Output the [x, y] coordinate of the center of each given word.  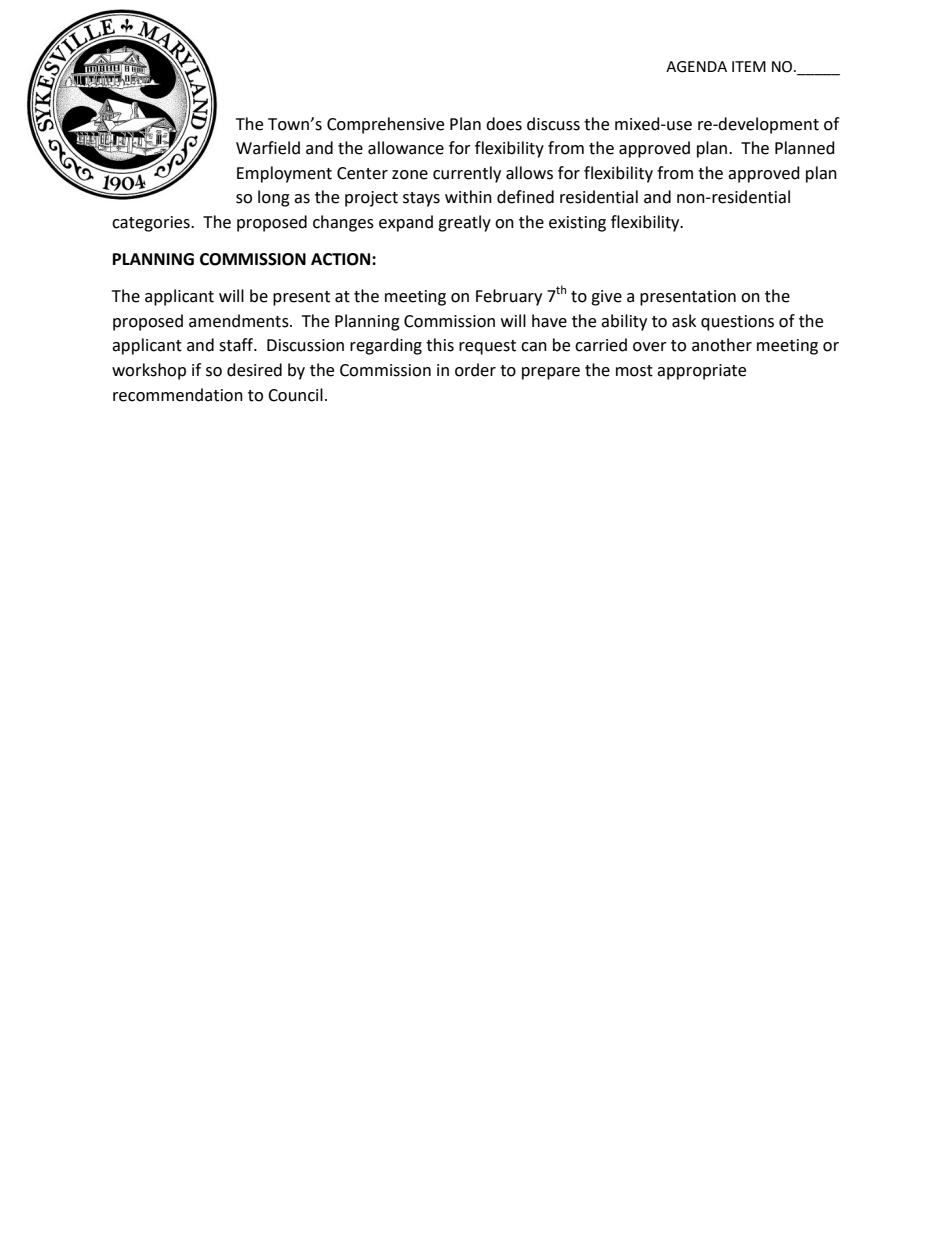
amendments [240, 321]
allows [529, 173]
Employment [284, 174]
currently [467, 174]
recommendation [178, 395]
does [504, 124]
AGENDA [696, 67]
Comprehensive [385, 125]
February [509, 297]
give [606, 298]
